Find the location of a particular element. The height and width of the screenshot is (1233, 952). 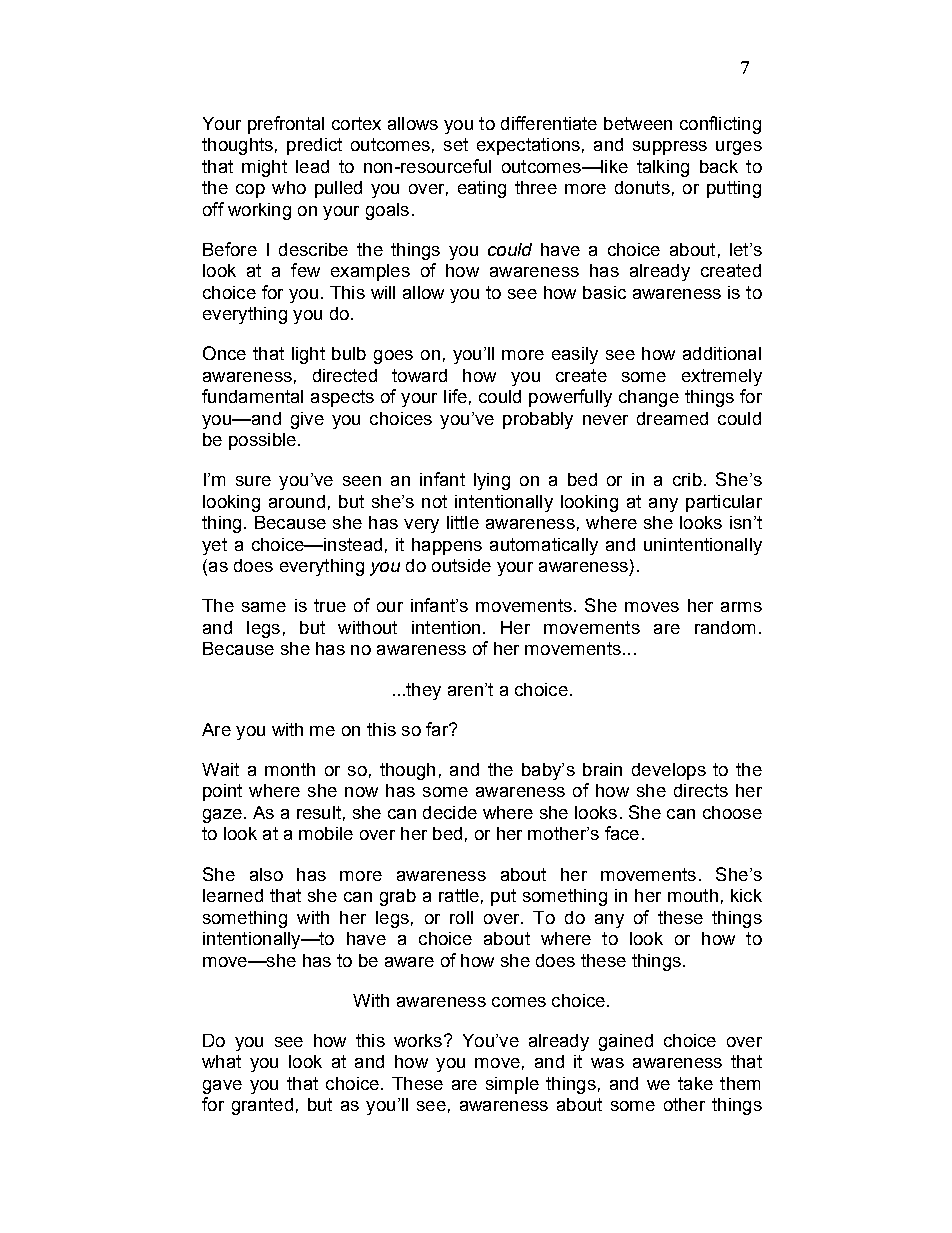

outside is located at coordinates (461, 565).
